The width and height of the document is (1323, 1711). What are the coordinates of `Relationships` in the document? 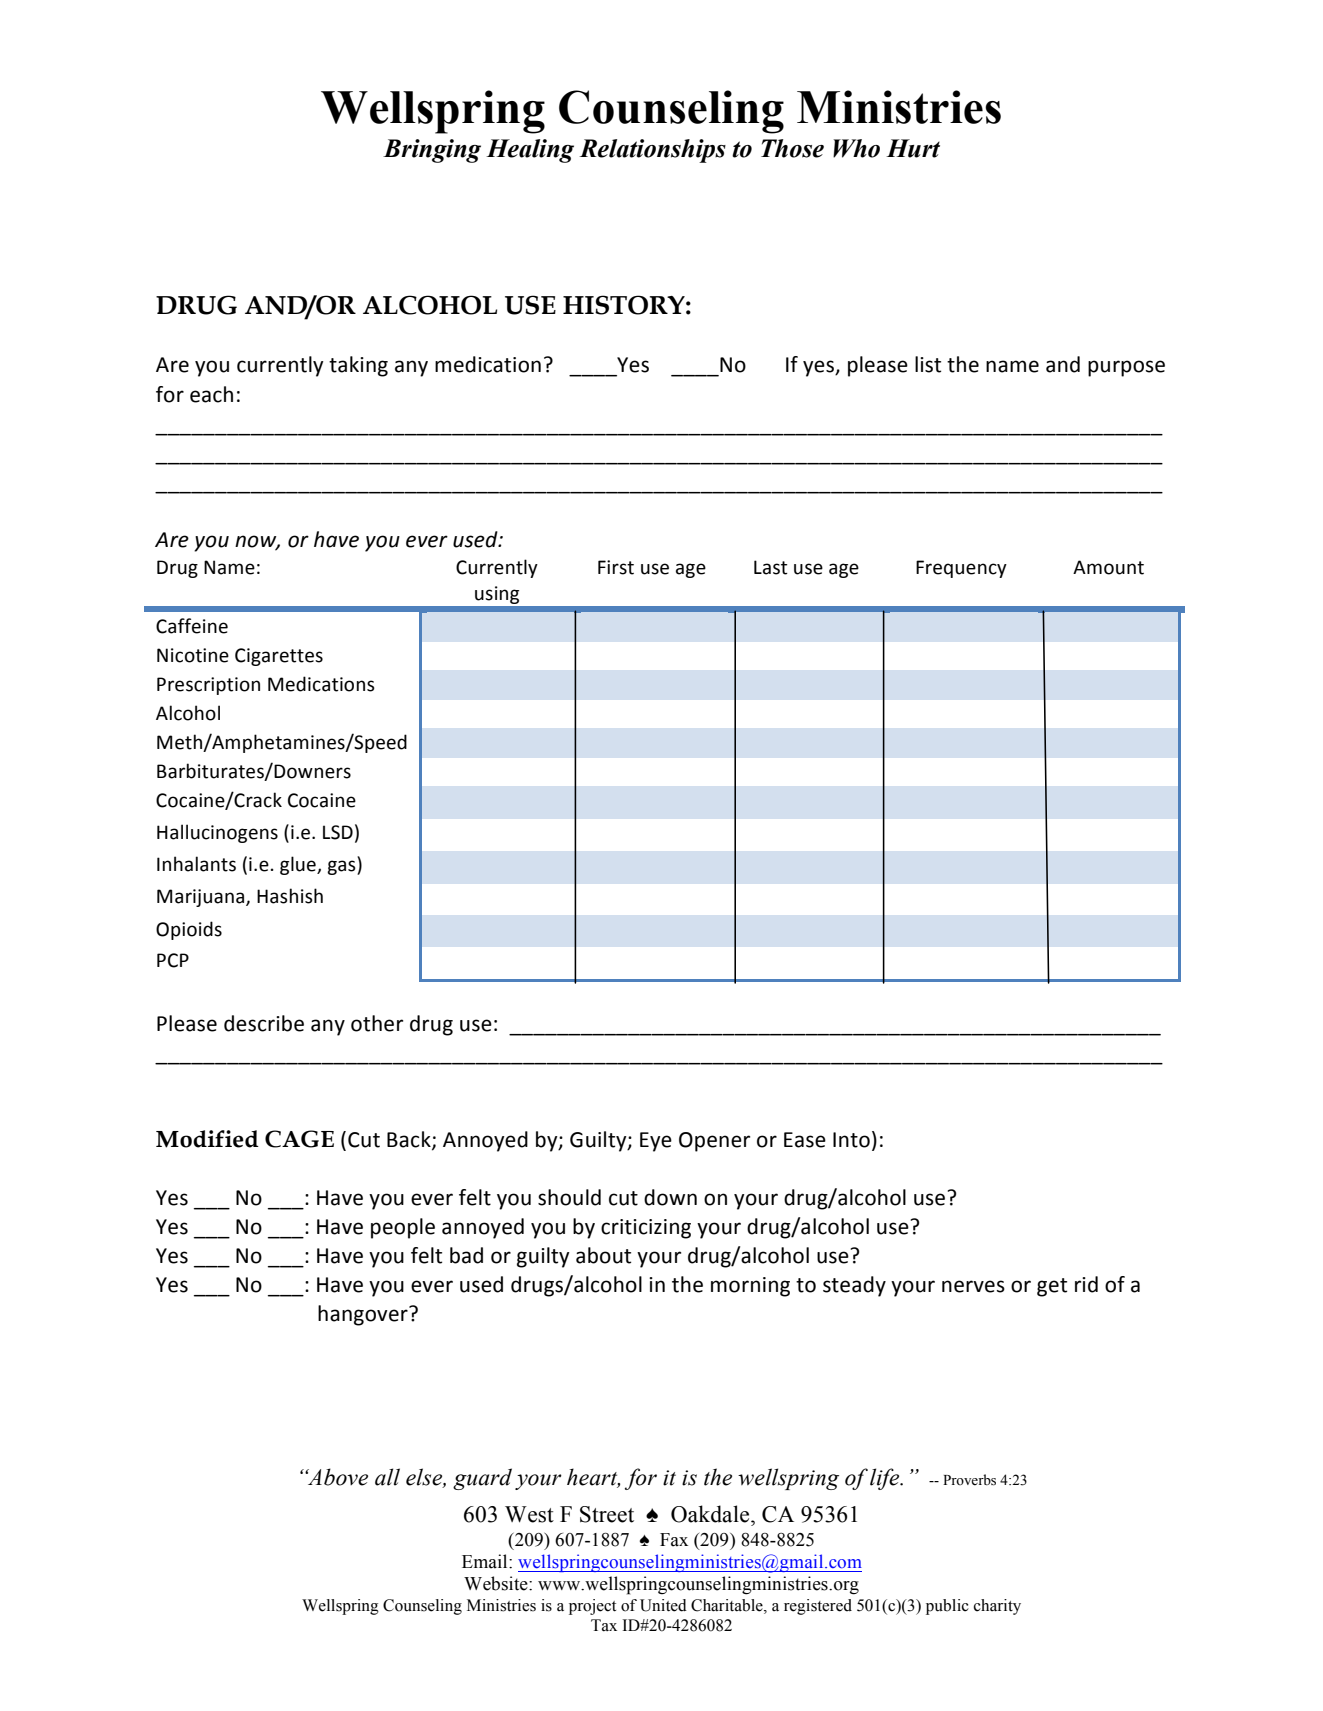 It's located at (652, 151).
